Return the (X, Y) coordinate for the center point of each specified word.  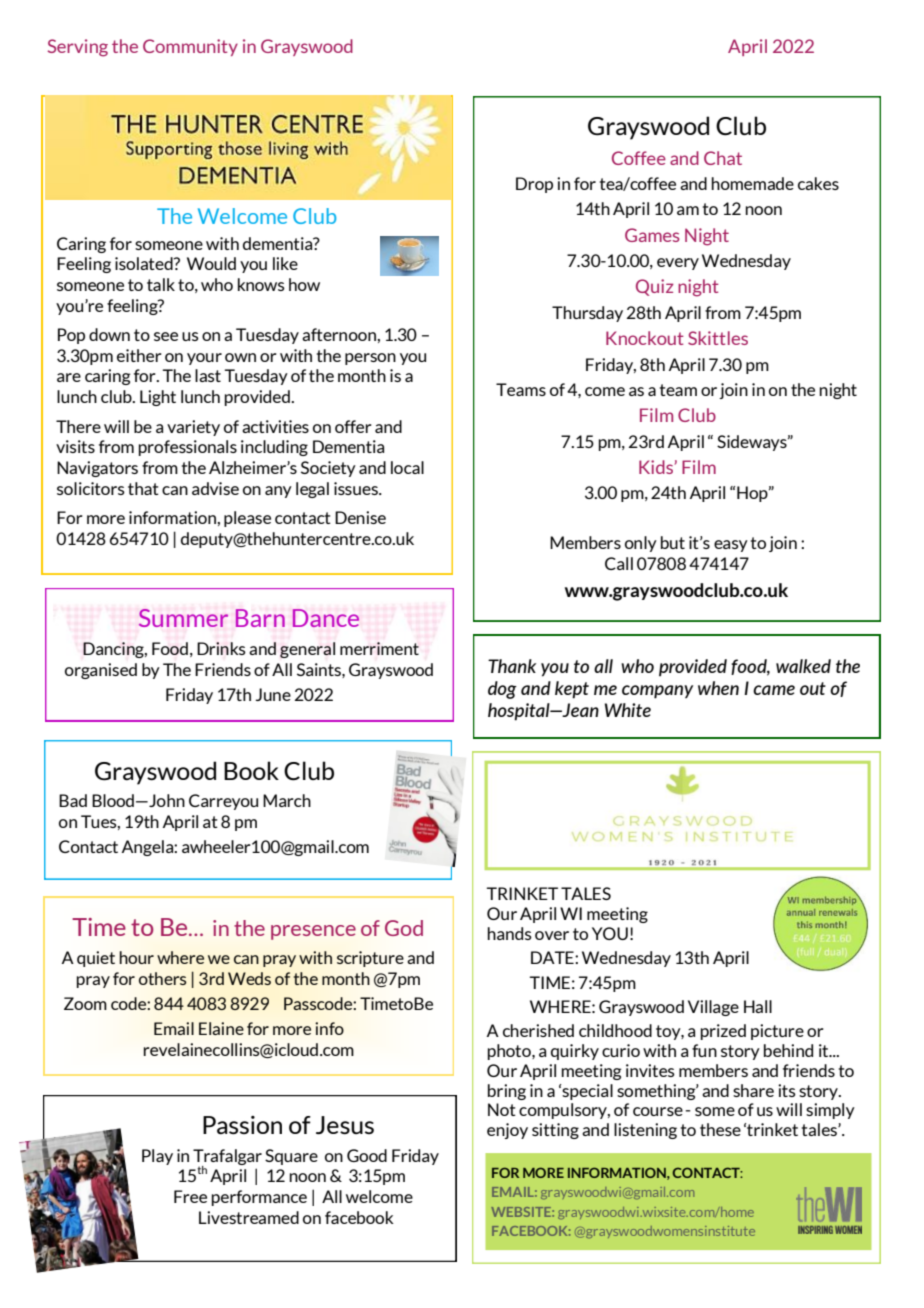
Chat (723, 158)
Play (157, 1157)
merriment (379, 648)
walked (803, 666)
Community (190, 47)
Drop (534, 185)
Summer (183, 618)
